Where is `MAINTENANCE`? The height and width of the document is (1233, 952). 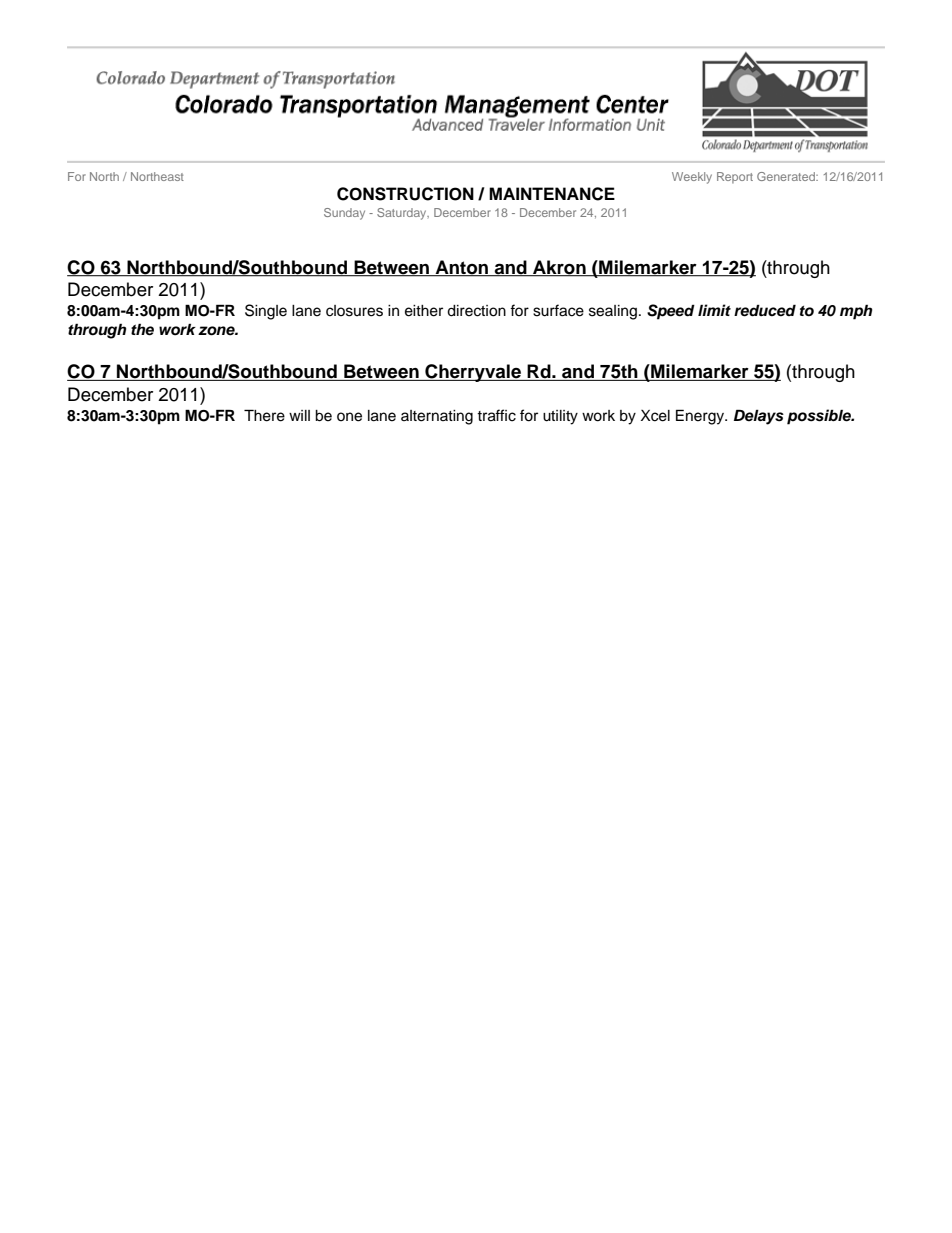
MAINTENANCE is located at coordinates (552, 194).
